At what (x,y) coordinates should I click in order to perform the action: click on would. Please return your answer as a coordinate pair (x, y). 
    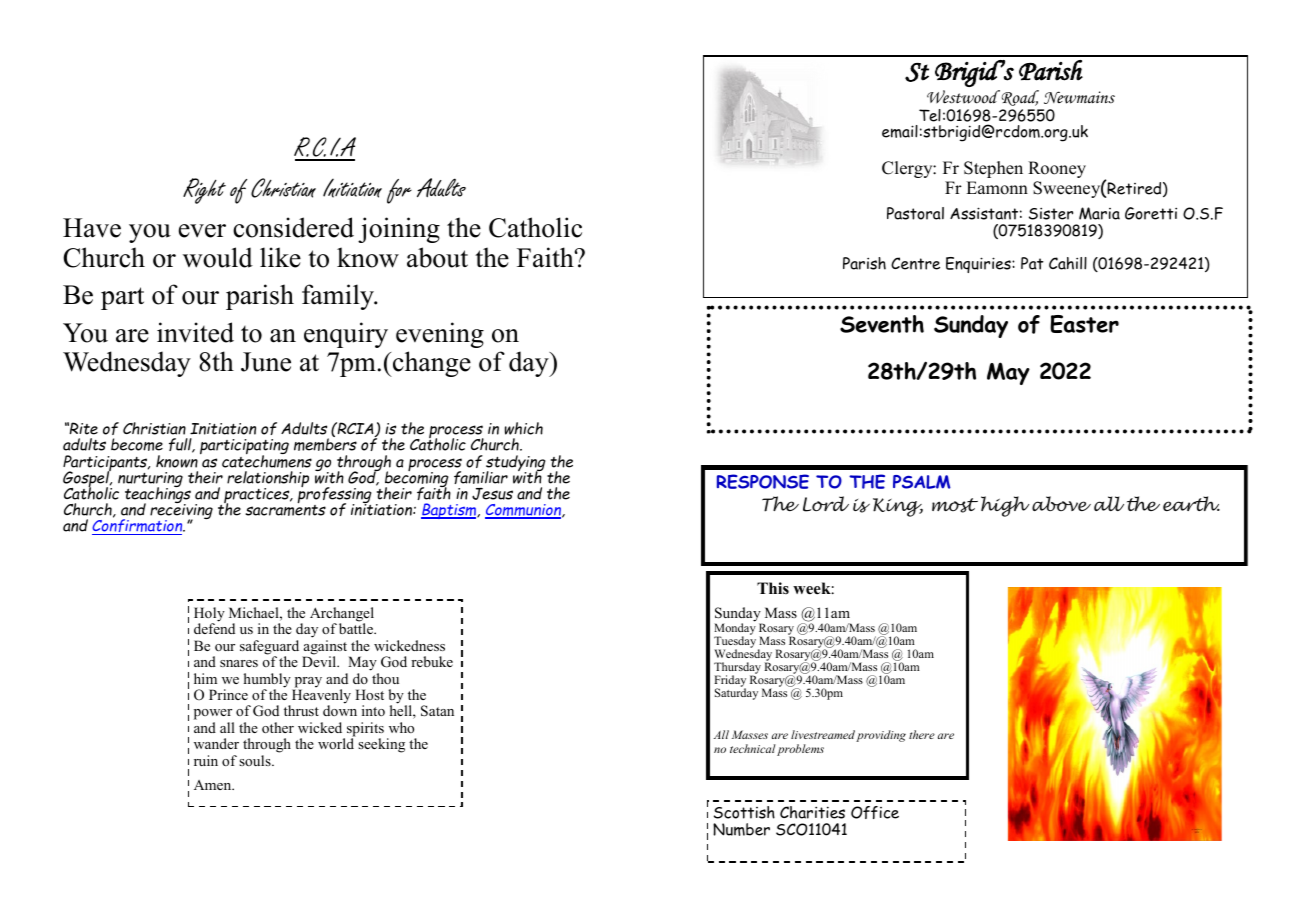
    Looking at the image, I should click on (218, 257).
